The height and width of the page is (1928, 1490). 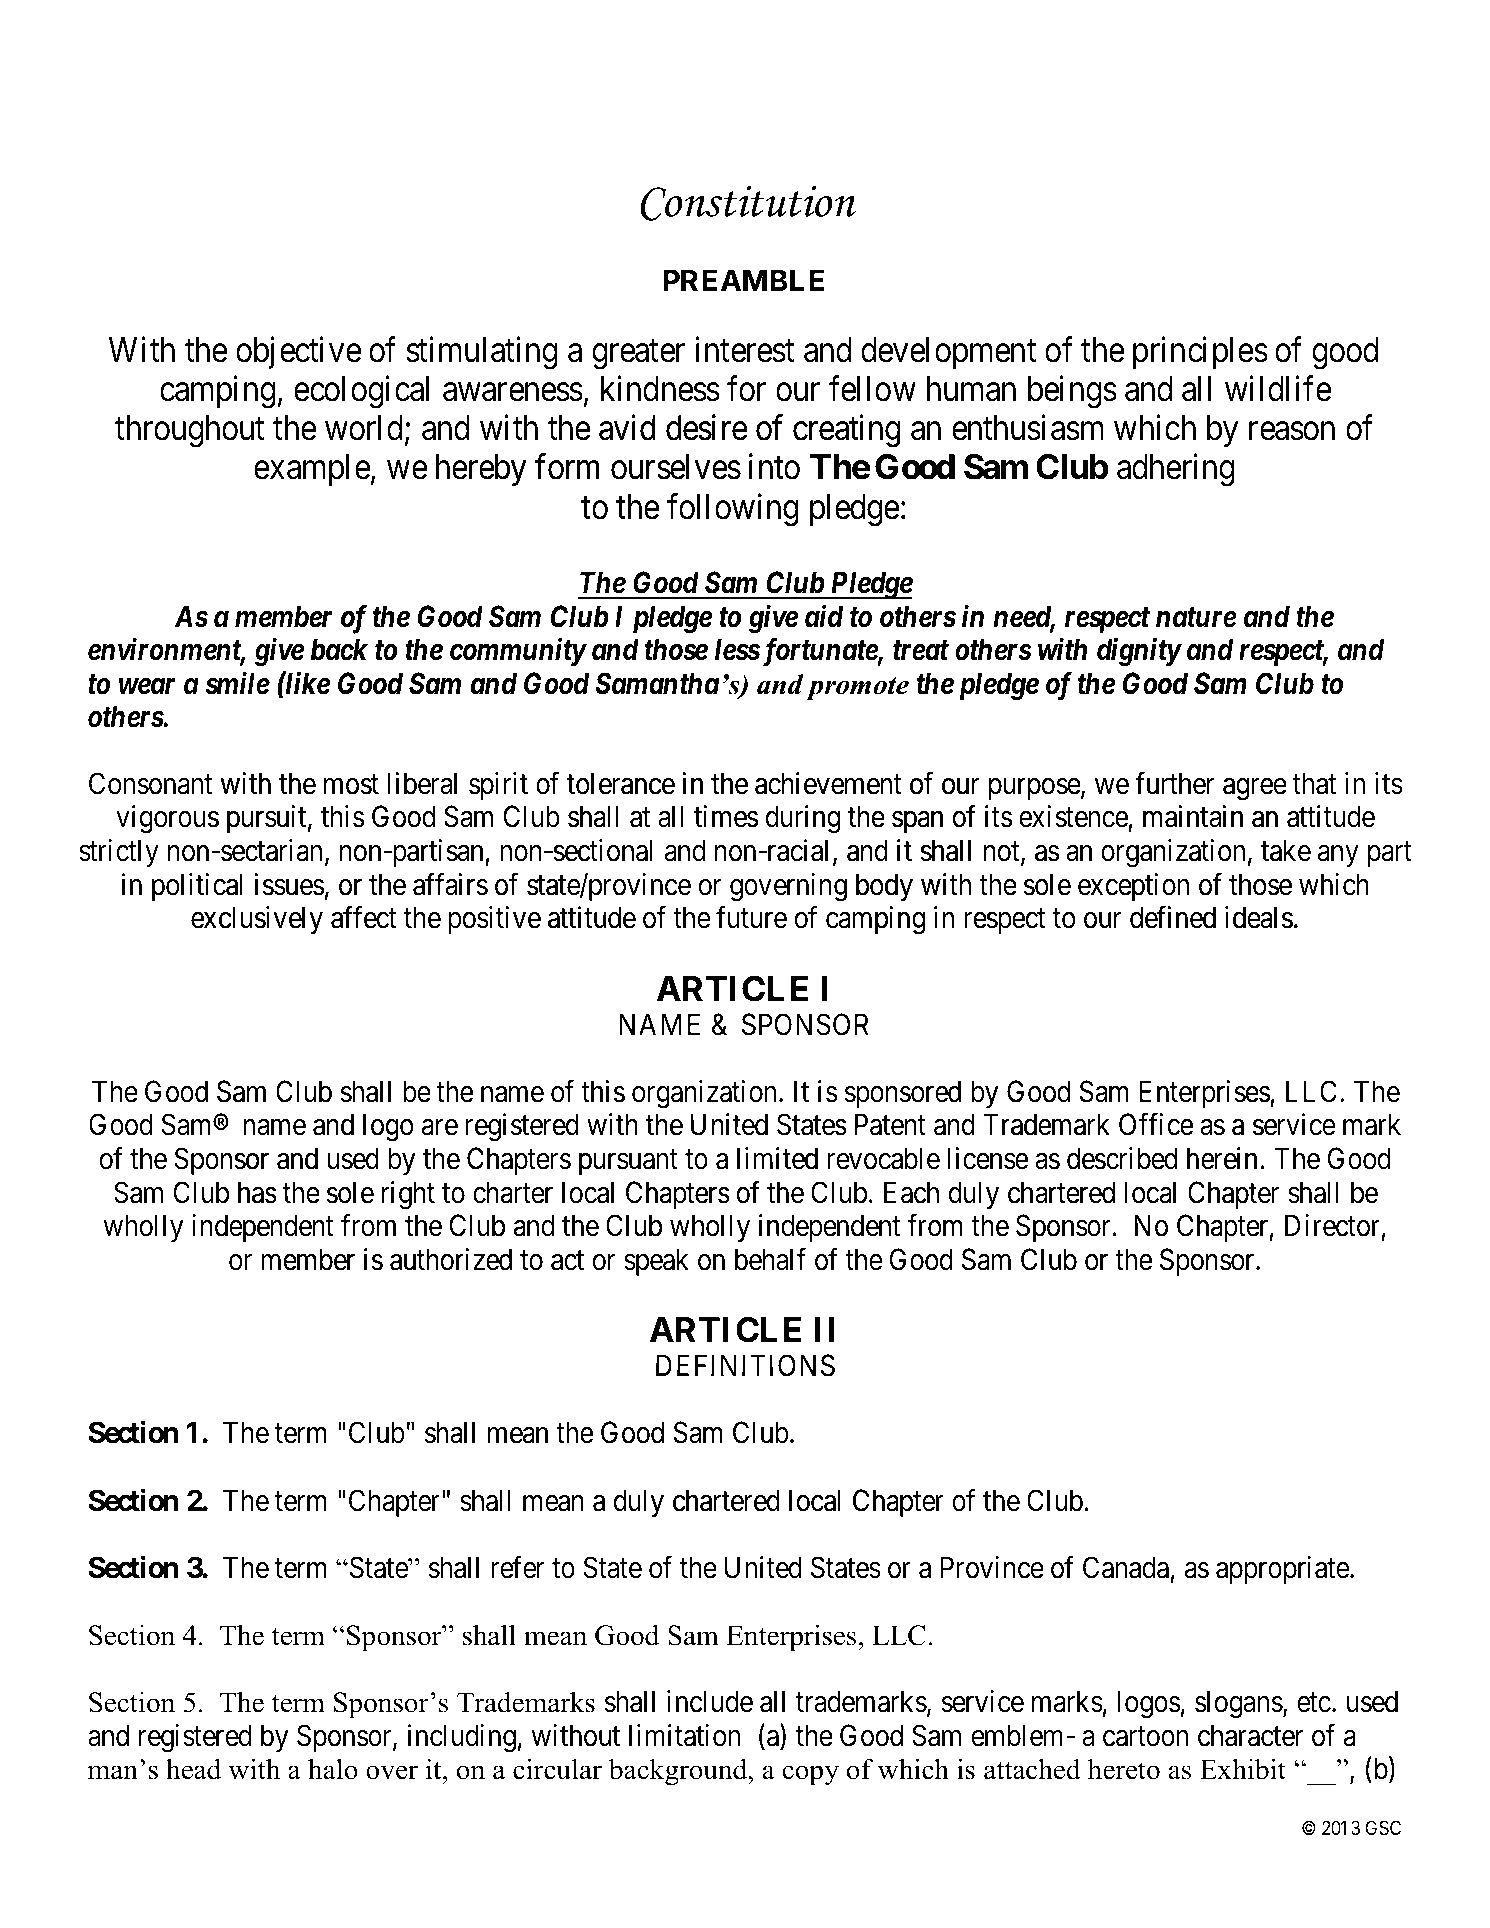 I want to click on exclusively, so click(x=257, y=920).
